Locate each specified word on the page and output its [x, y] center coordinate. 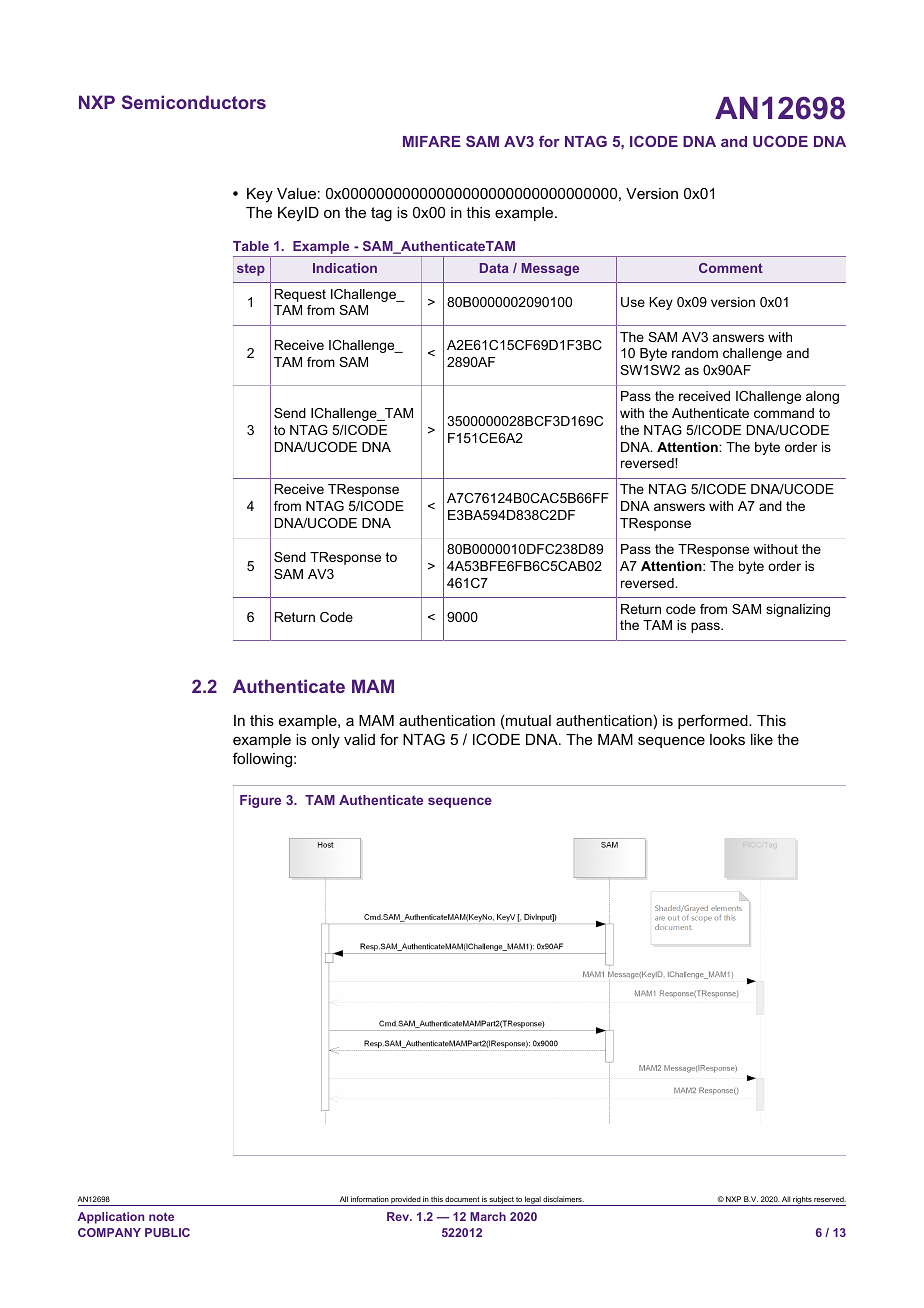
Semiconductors [194, 102]
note [161, 1216]
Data [494, 268]
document [462, 1199]
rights [802, 1201]
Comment [731, 268]
